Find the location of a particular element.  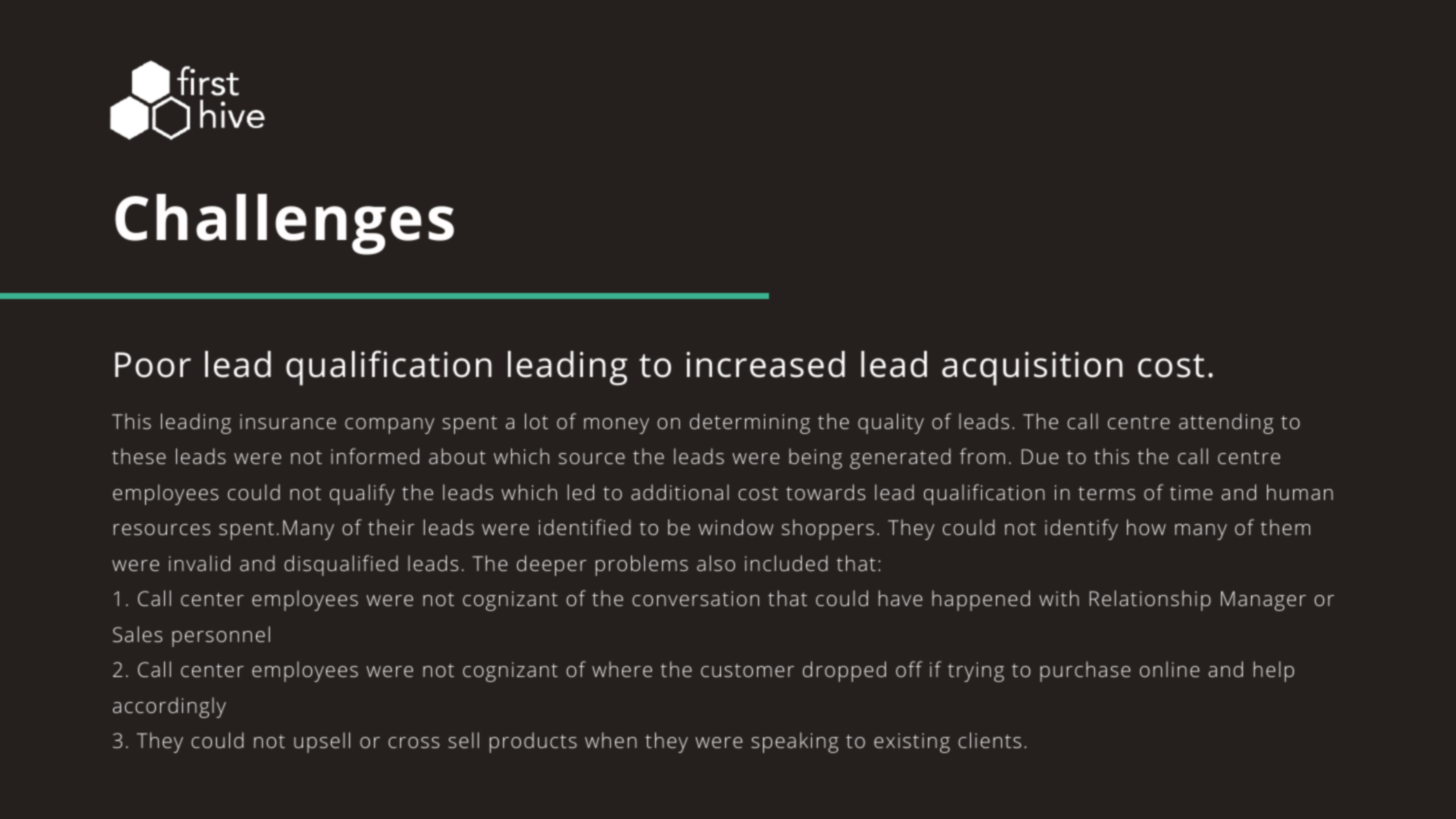

Challenges is located at coordinates (284, 224).
